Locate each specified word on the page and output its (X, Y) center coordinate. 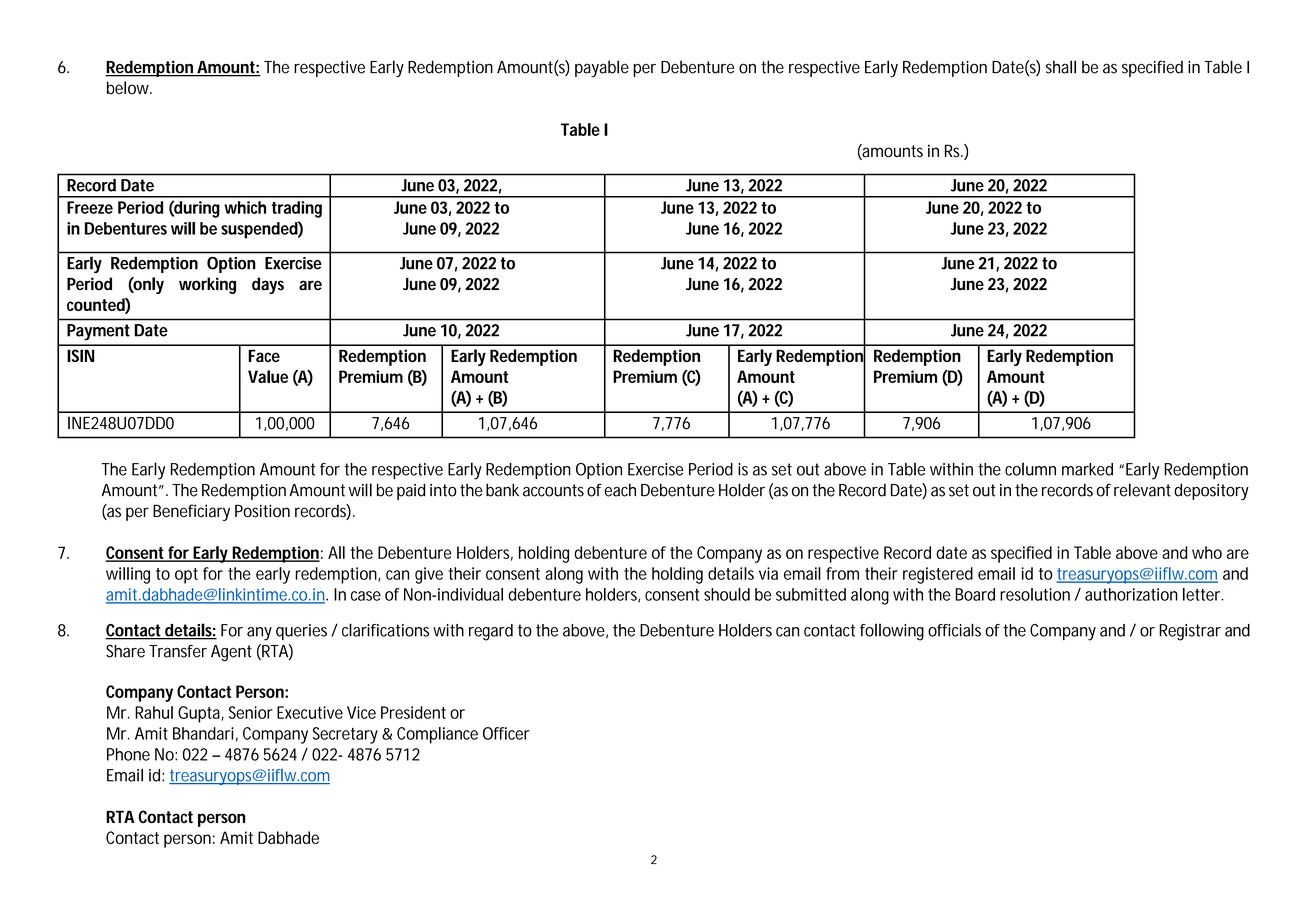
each (620, 490)
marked (1087, 469)
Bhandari (203, 733)
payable (602, 68)
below (129, 88)
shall (1061, 67)
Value (268, 376)
